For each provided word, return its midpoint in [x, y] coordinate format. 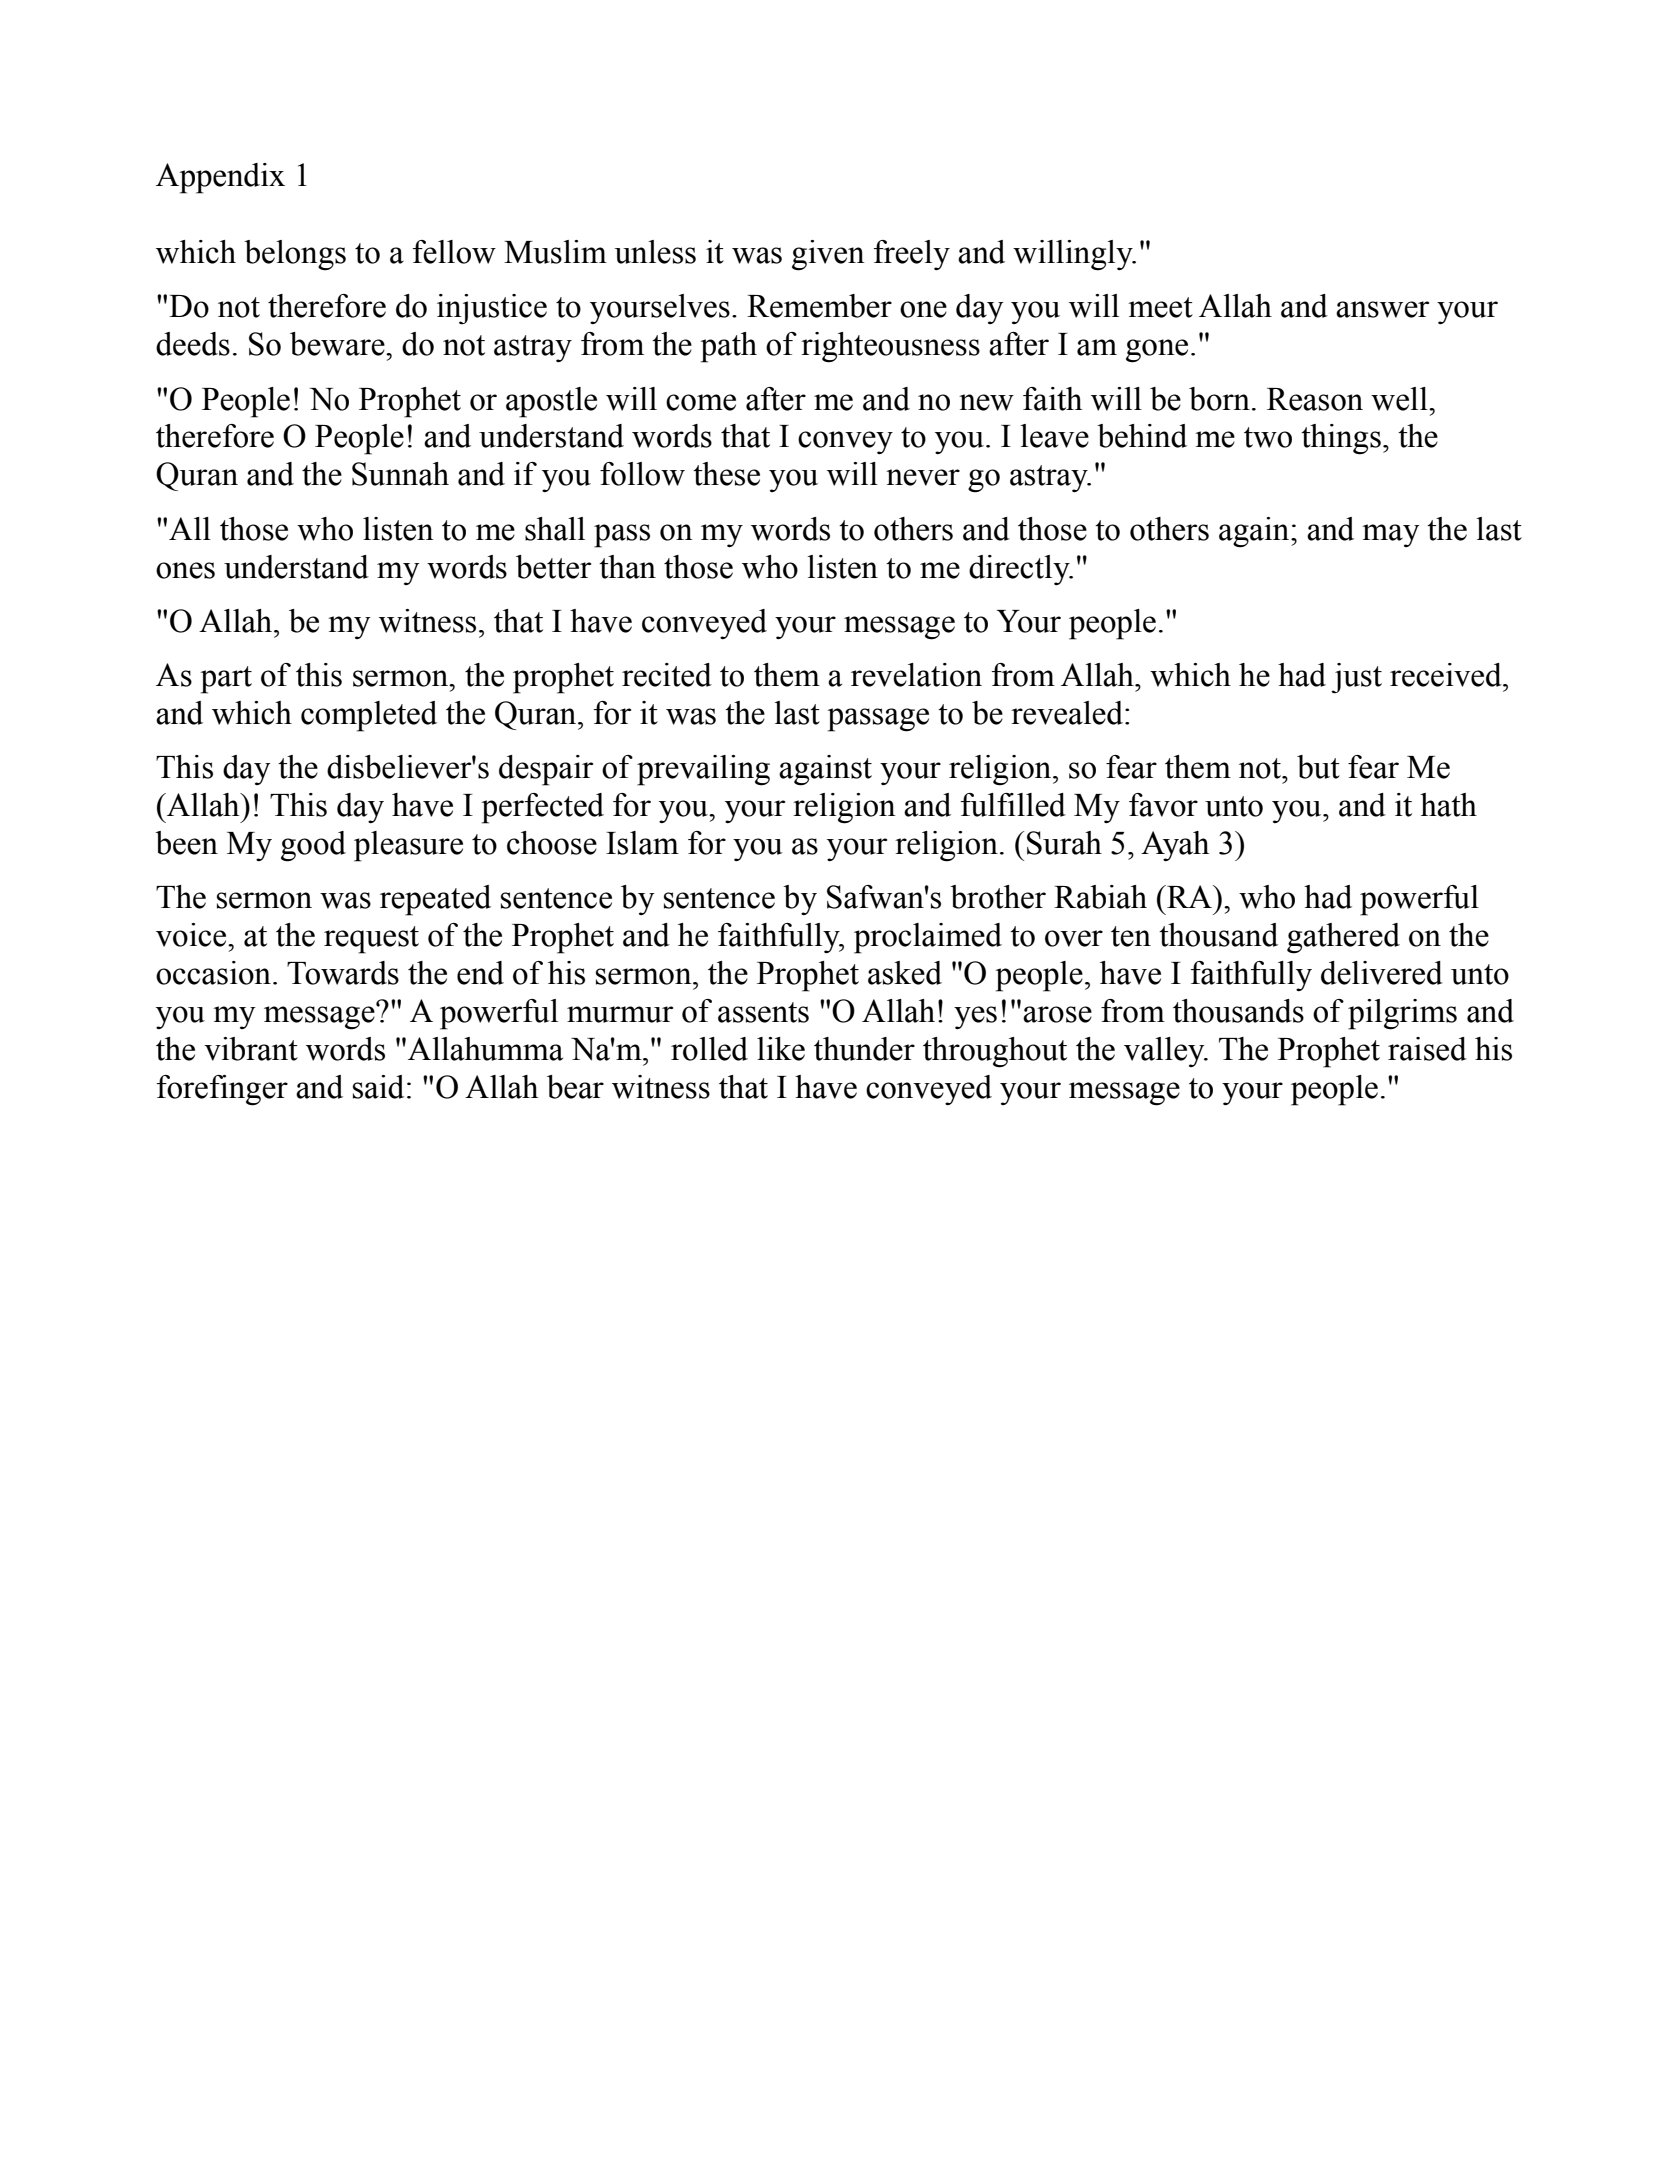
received [1447, 675]
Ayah [1175, 846]
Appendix [220, 178]
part [226, 680]
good [313, 846]
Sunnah [400, 474]
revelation [916, 675]
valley [1165, 1052]
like [781, 1049]
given [828, 255]
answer [1382, 309]
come [701, 402]
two [1268, 437]
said [378, 1087]
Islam [642, 843]
